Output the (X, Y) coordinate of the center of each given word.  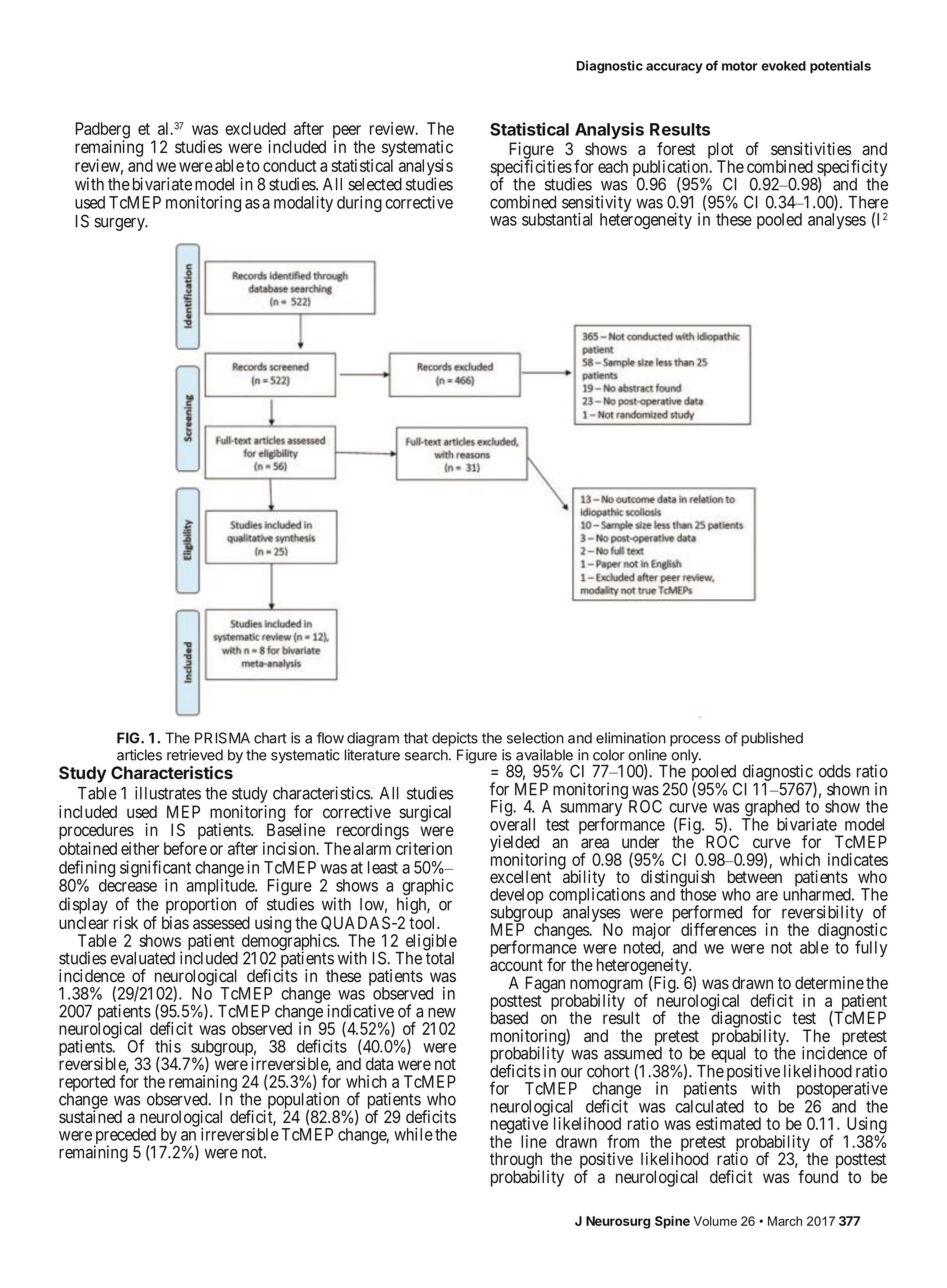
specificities (531, 169)
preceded (125, 1137)
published (772, 739)
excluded (255, 128)
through (517, 1161)
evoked (783, 66)
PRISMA (222, 738)
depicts (455, 739)
